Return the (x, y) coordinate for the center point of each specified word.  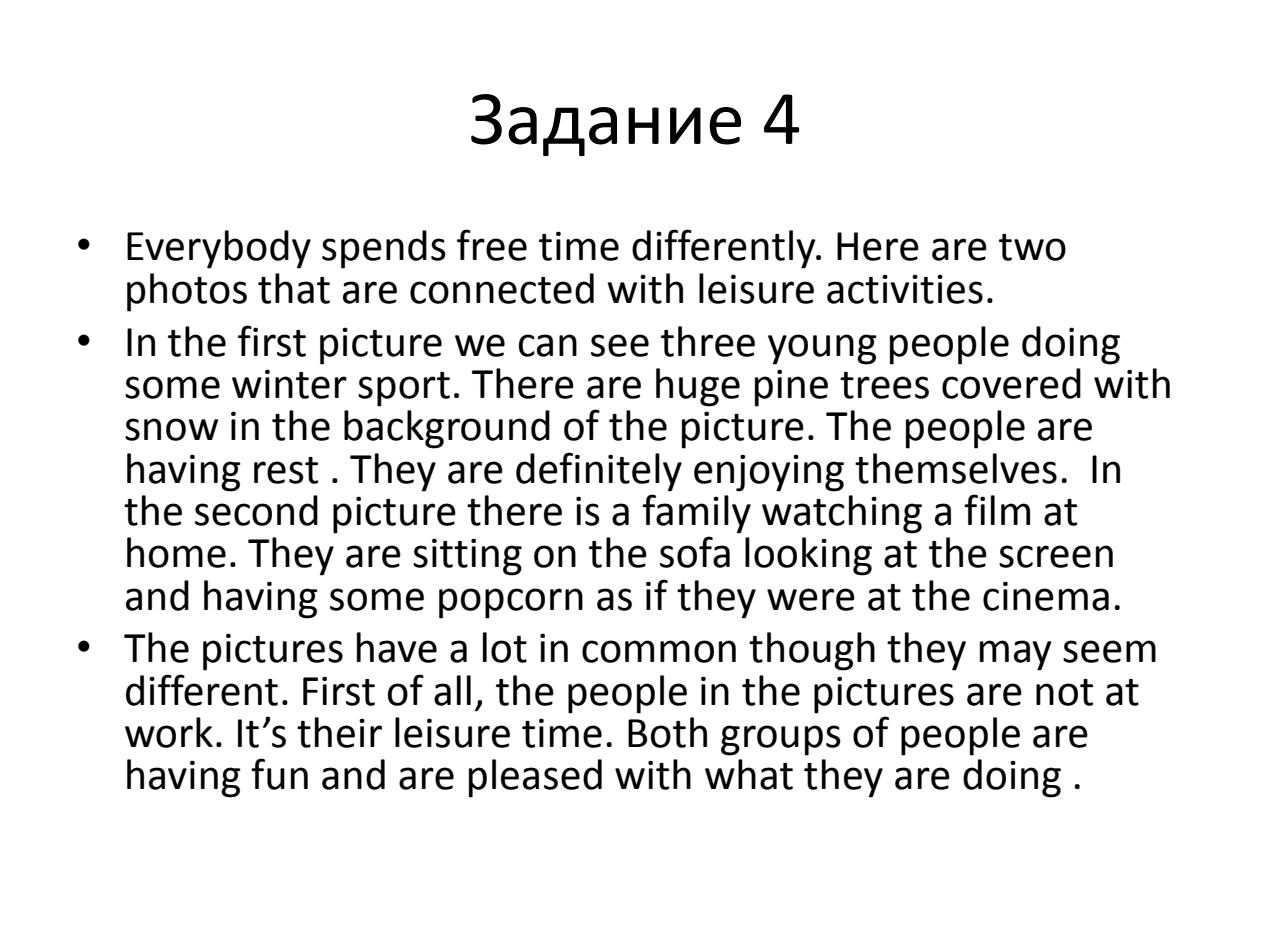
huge (698, 387)
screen (1056, 556)
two (1032, 247)
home (176, 552)
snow (171, 429)
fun (279, 774)
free (492, 245)
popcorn (511, 603)
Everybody (219, 249)
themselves (956, 468)
